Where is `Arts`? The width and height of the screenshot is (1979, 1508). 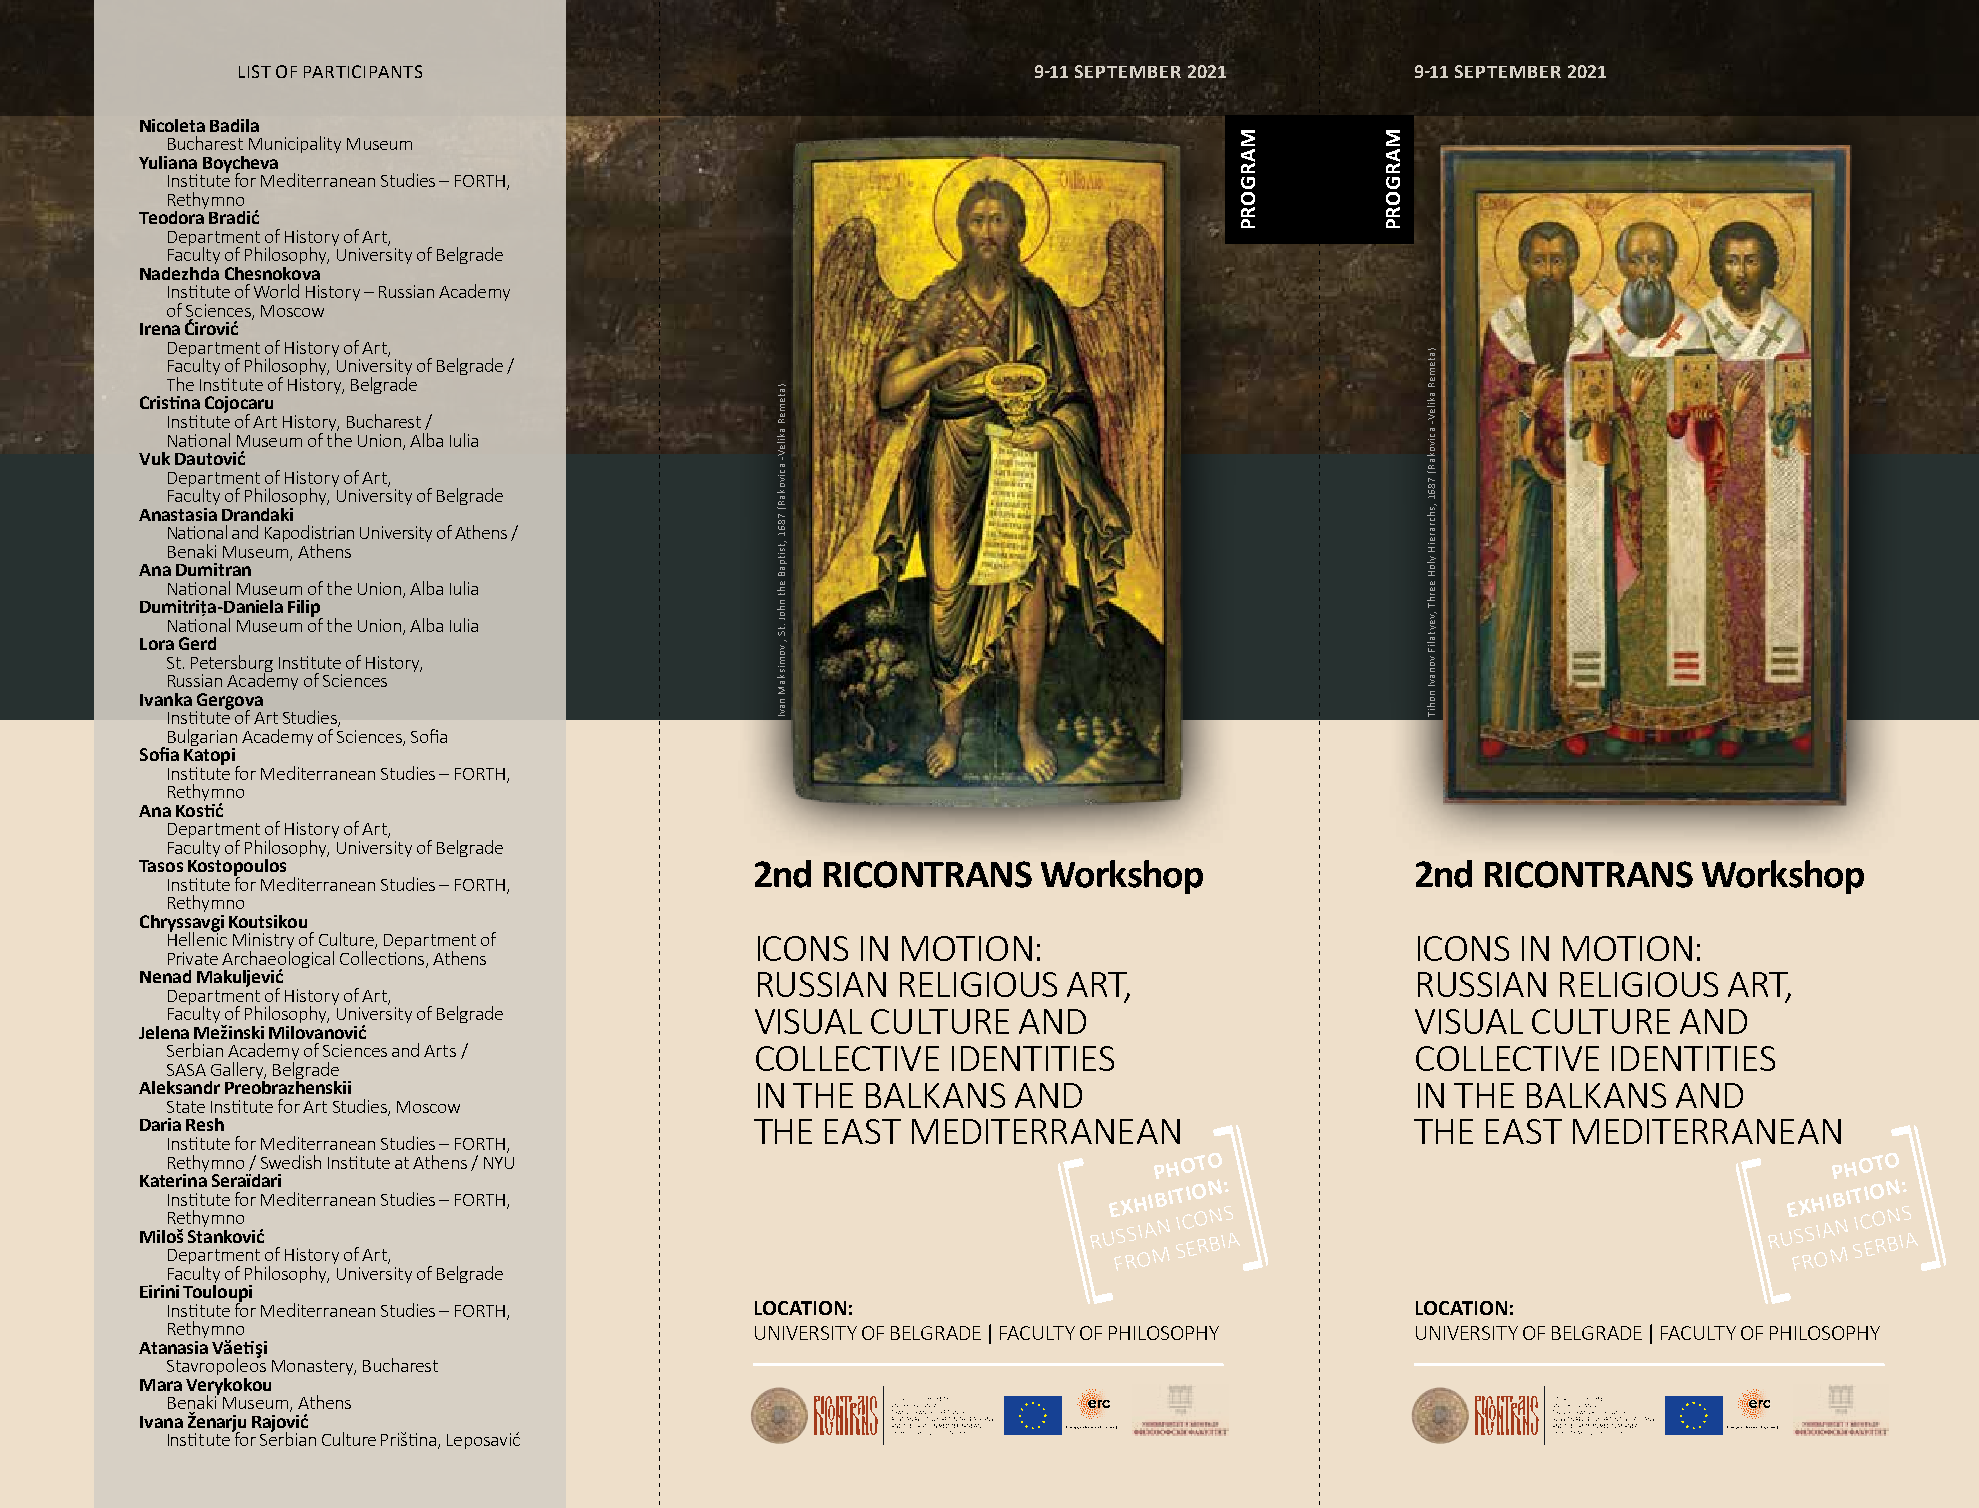 Arts is located at coordinates (440, 1051).
